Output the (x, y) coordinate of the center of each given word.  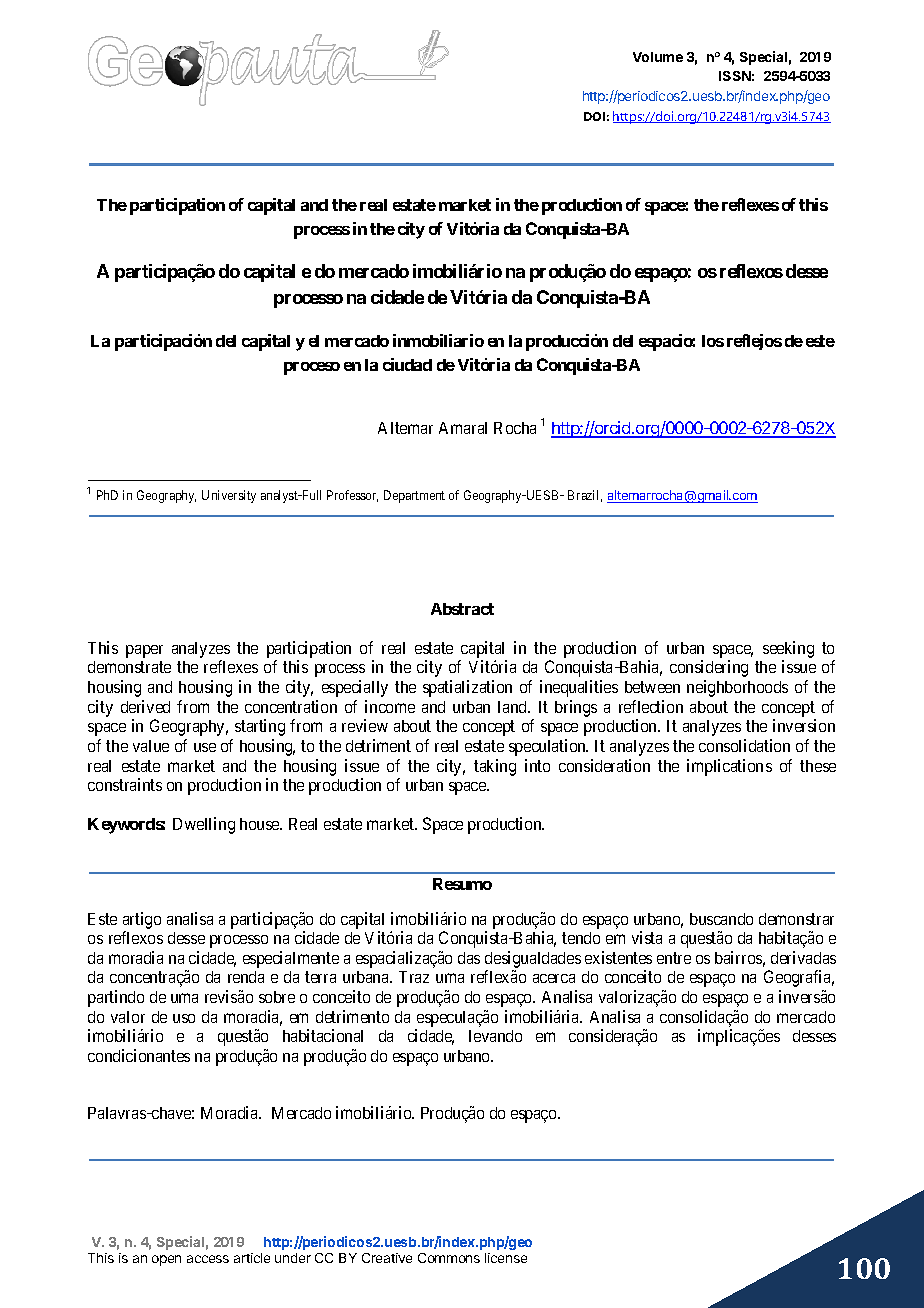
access (208, 1259)
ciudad (407, 364)
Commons (449, 1258)
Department (414, 496)
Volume (658, 57)
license (506, 1258)
